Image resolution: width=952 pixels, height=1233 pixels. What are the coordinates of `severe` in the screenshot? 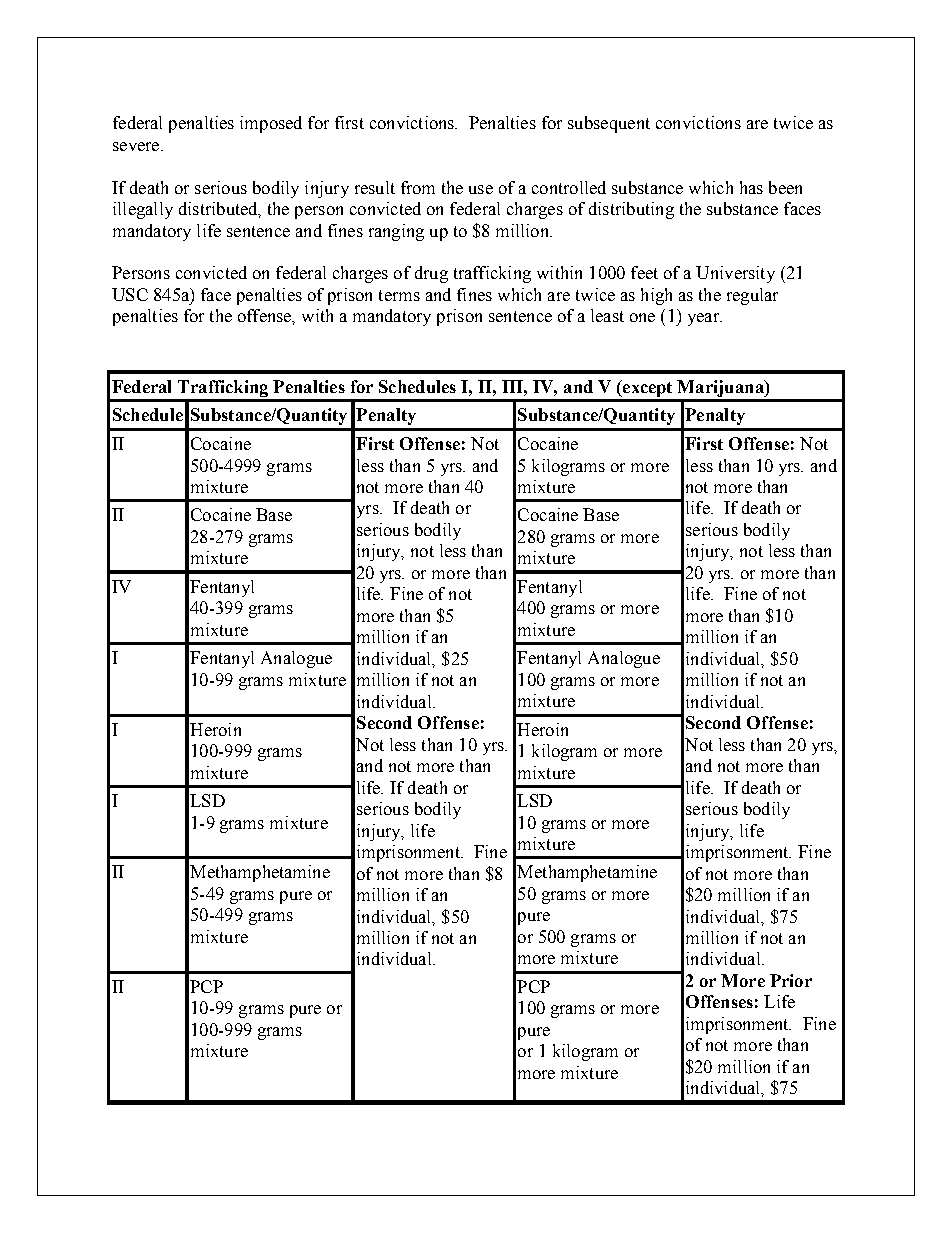 It's located at (137, 146).
